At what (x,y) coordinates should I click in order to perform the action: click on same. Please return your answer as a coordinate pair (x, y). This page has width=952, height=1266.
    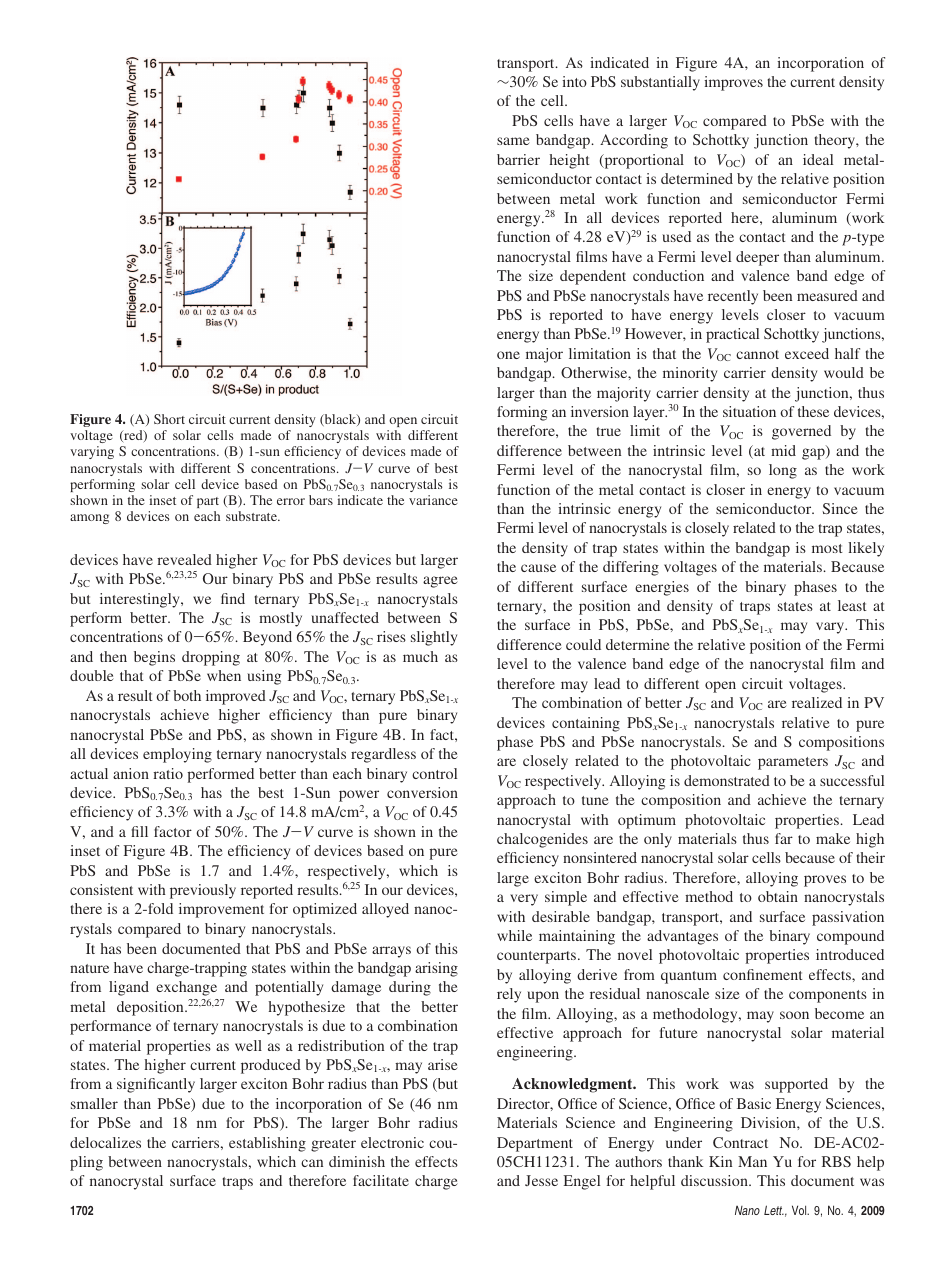
    Looking at the image, I should click on (513, 141).
